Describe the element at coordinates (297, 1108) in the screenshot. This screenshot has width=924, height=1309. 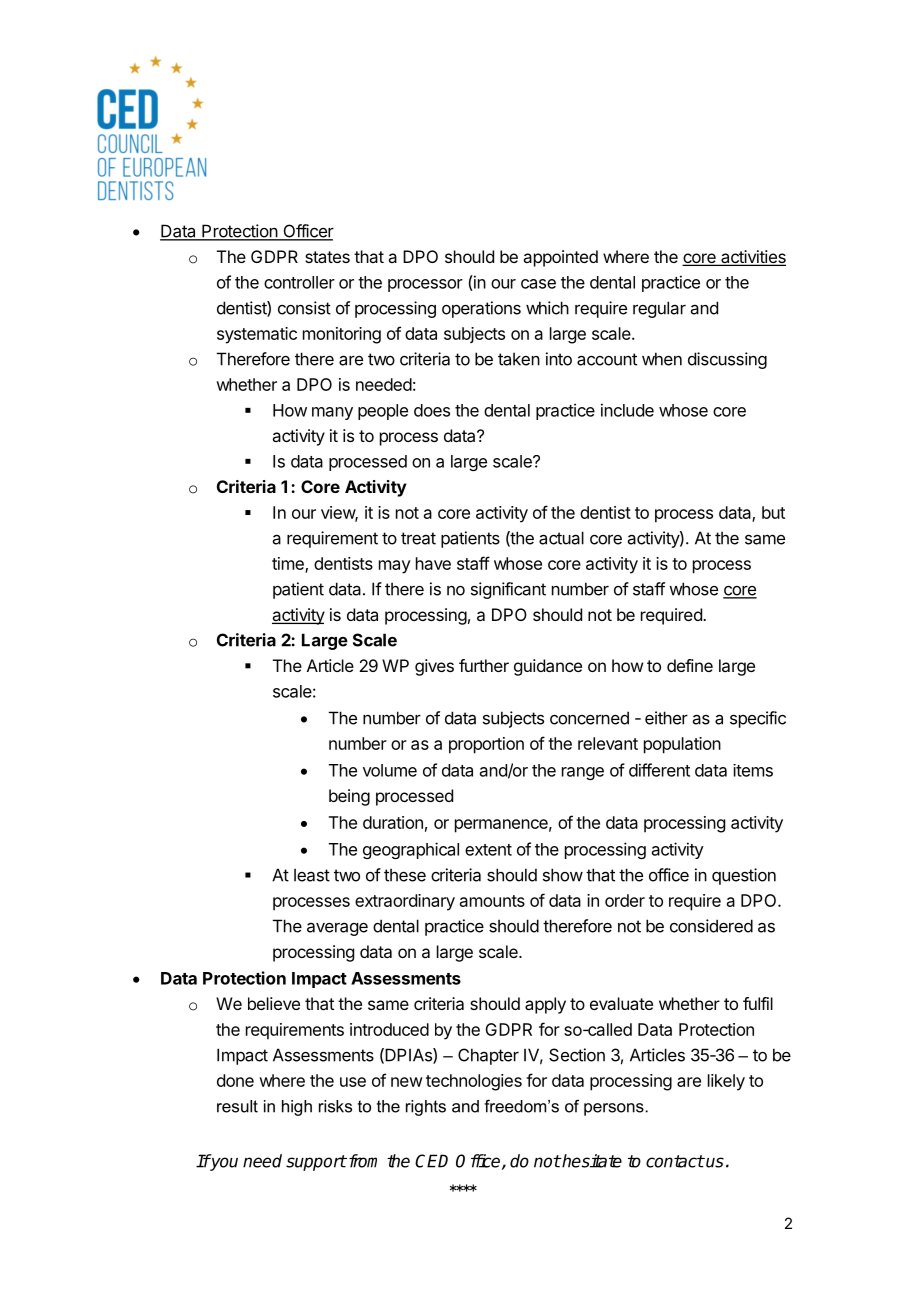
I see `high` at that location.
